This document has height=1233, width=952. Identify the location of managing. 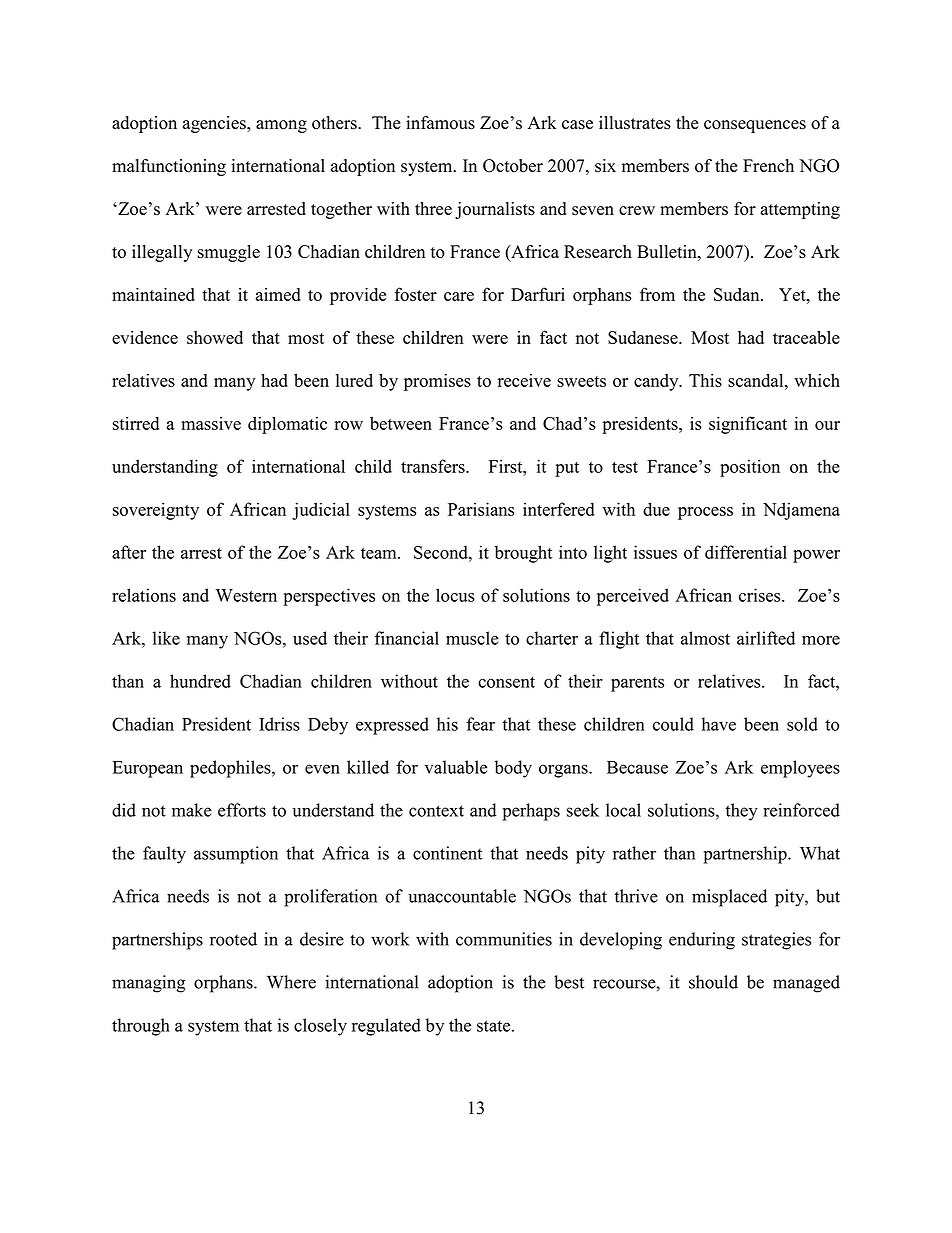
(148, 984).
